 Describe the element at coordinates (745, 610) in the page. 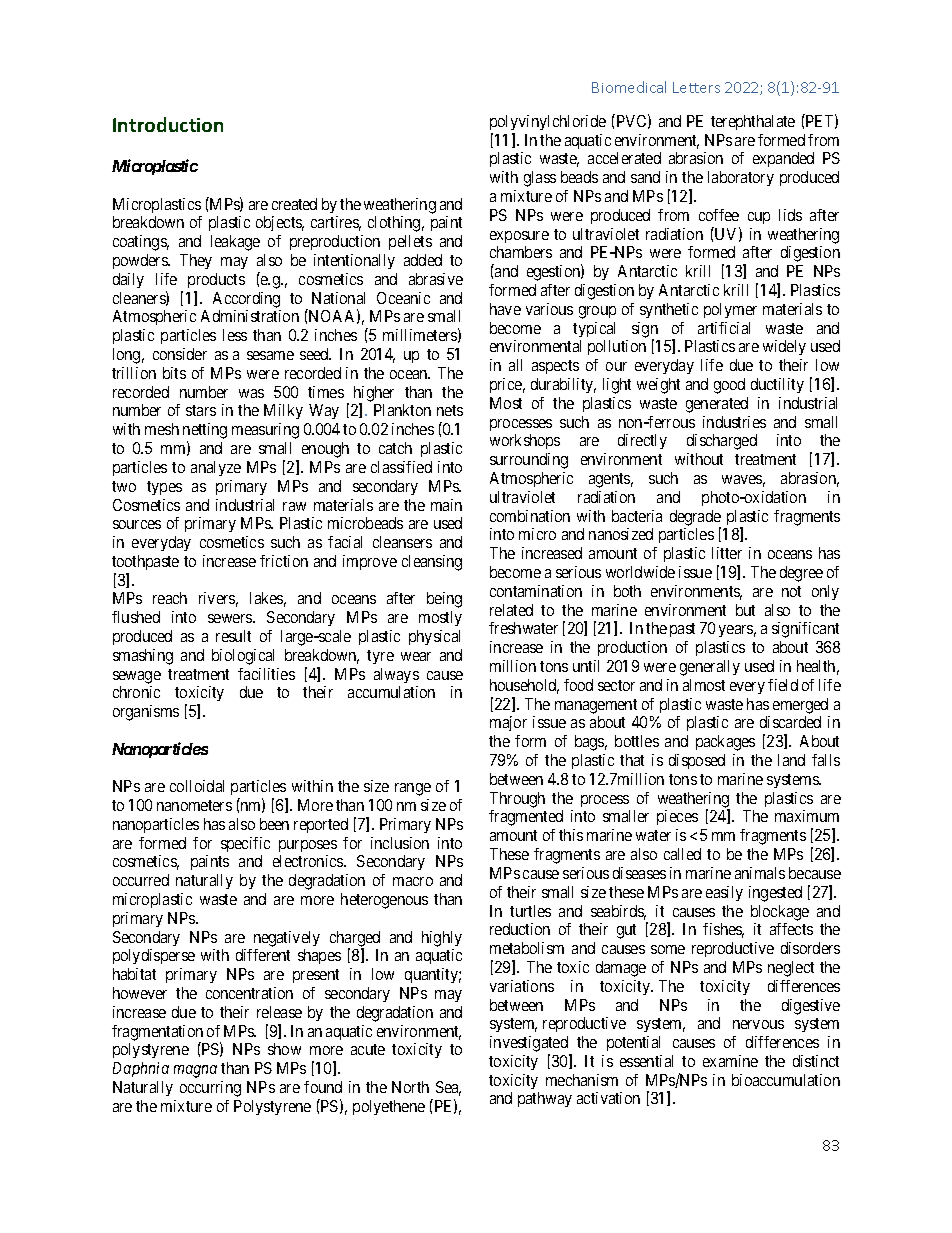

I see `but` at that location.
